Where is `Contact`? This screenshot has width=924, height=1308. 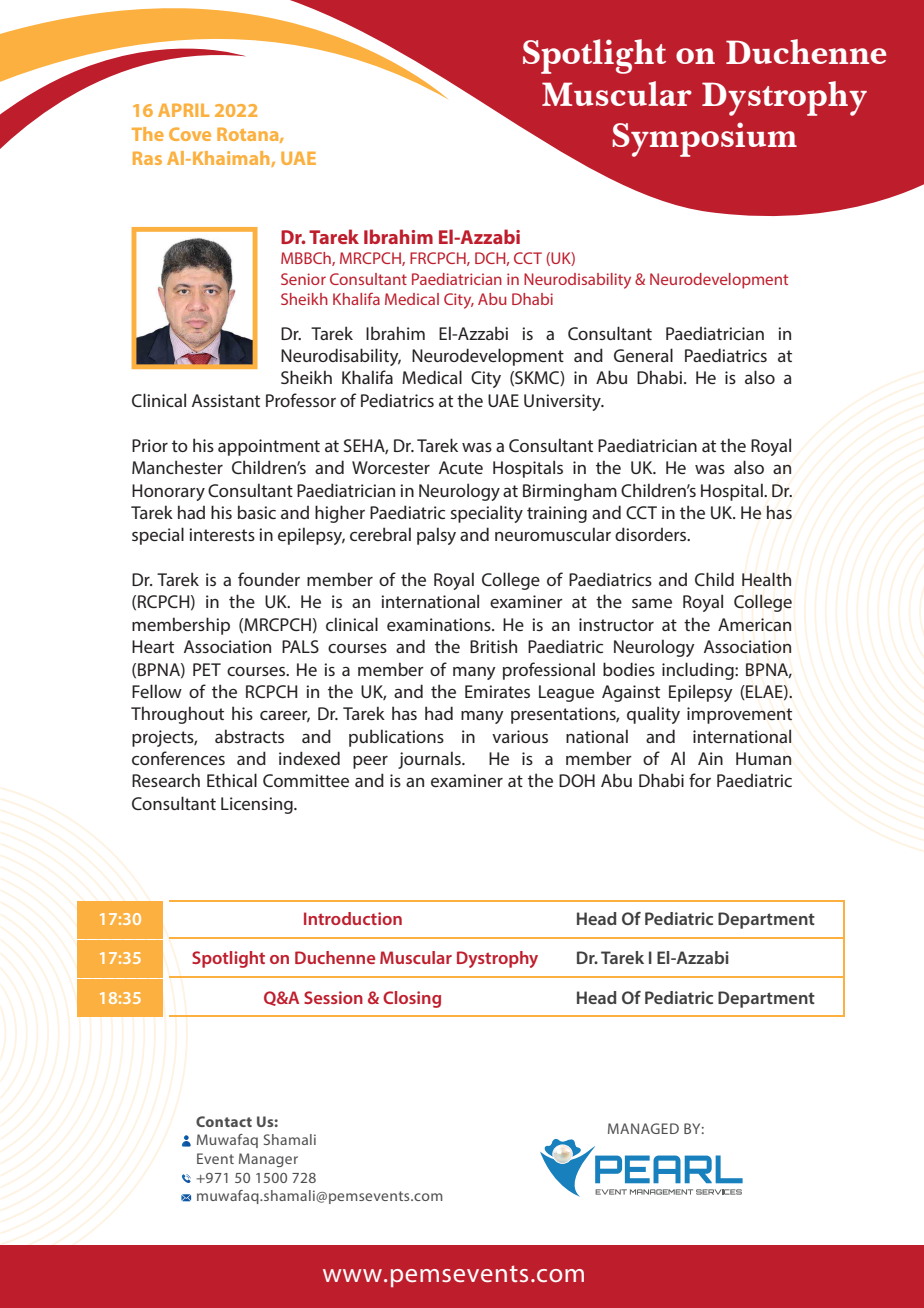
Contact is located at coordinates (224, 1121).
